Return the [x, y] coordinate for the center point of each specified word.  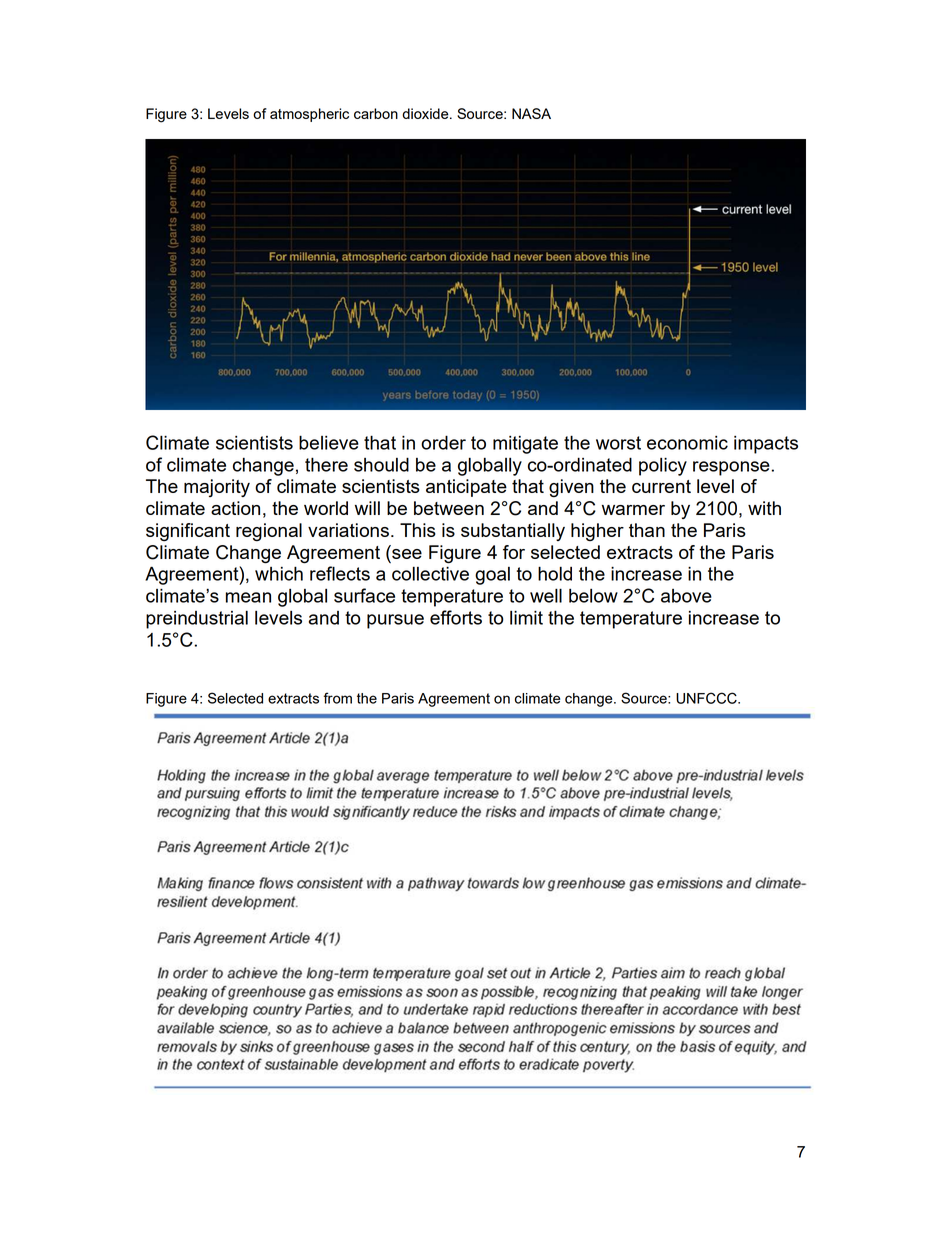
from [338, 698]
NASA [531, 113]
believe [329, 442]
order [443, 442]
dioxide [426, 113]
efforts [456, 617]
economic [687, 443]
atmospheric [309, 115]
